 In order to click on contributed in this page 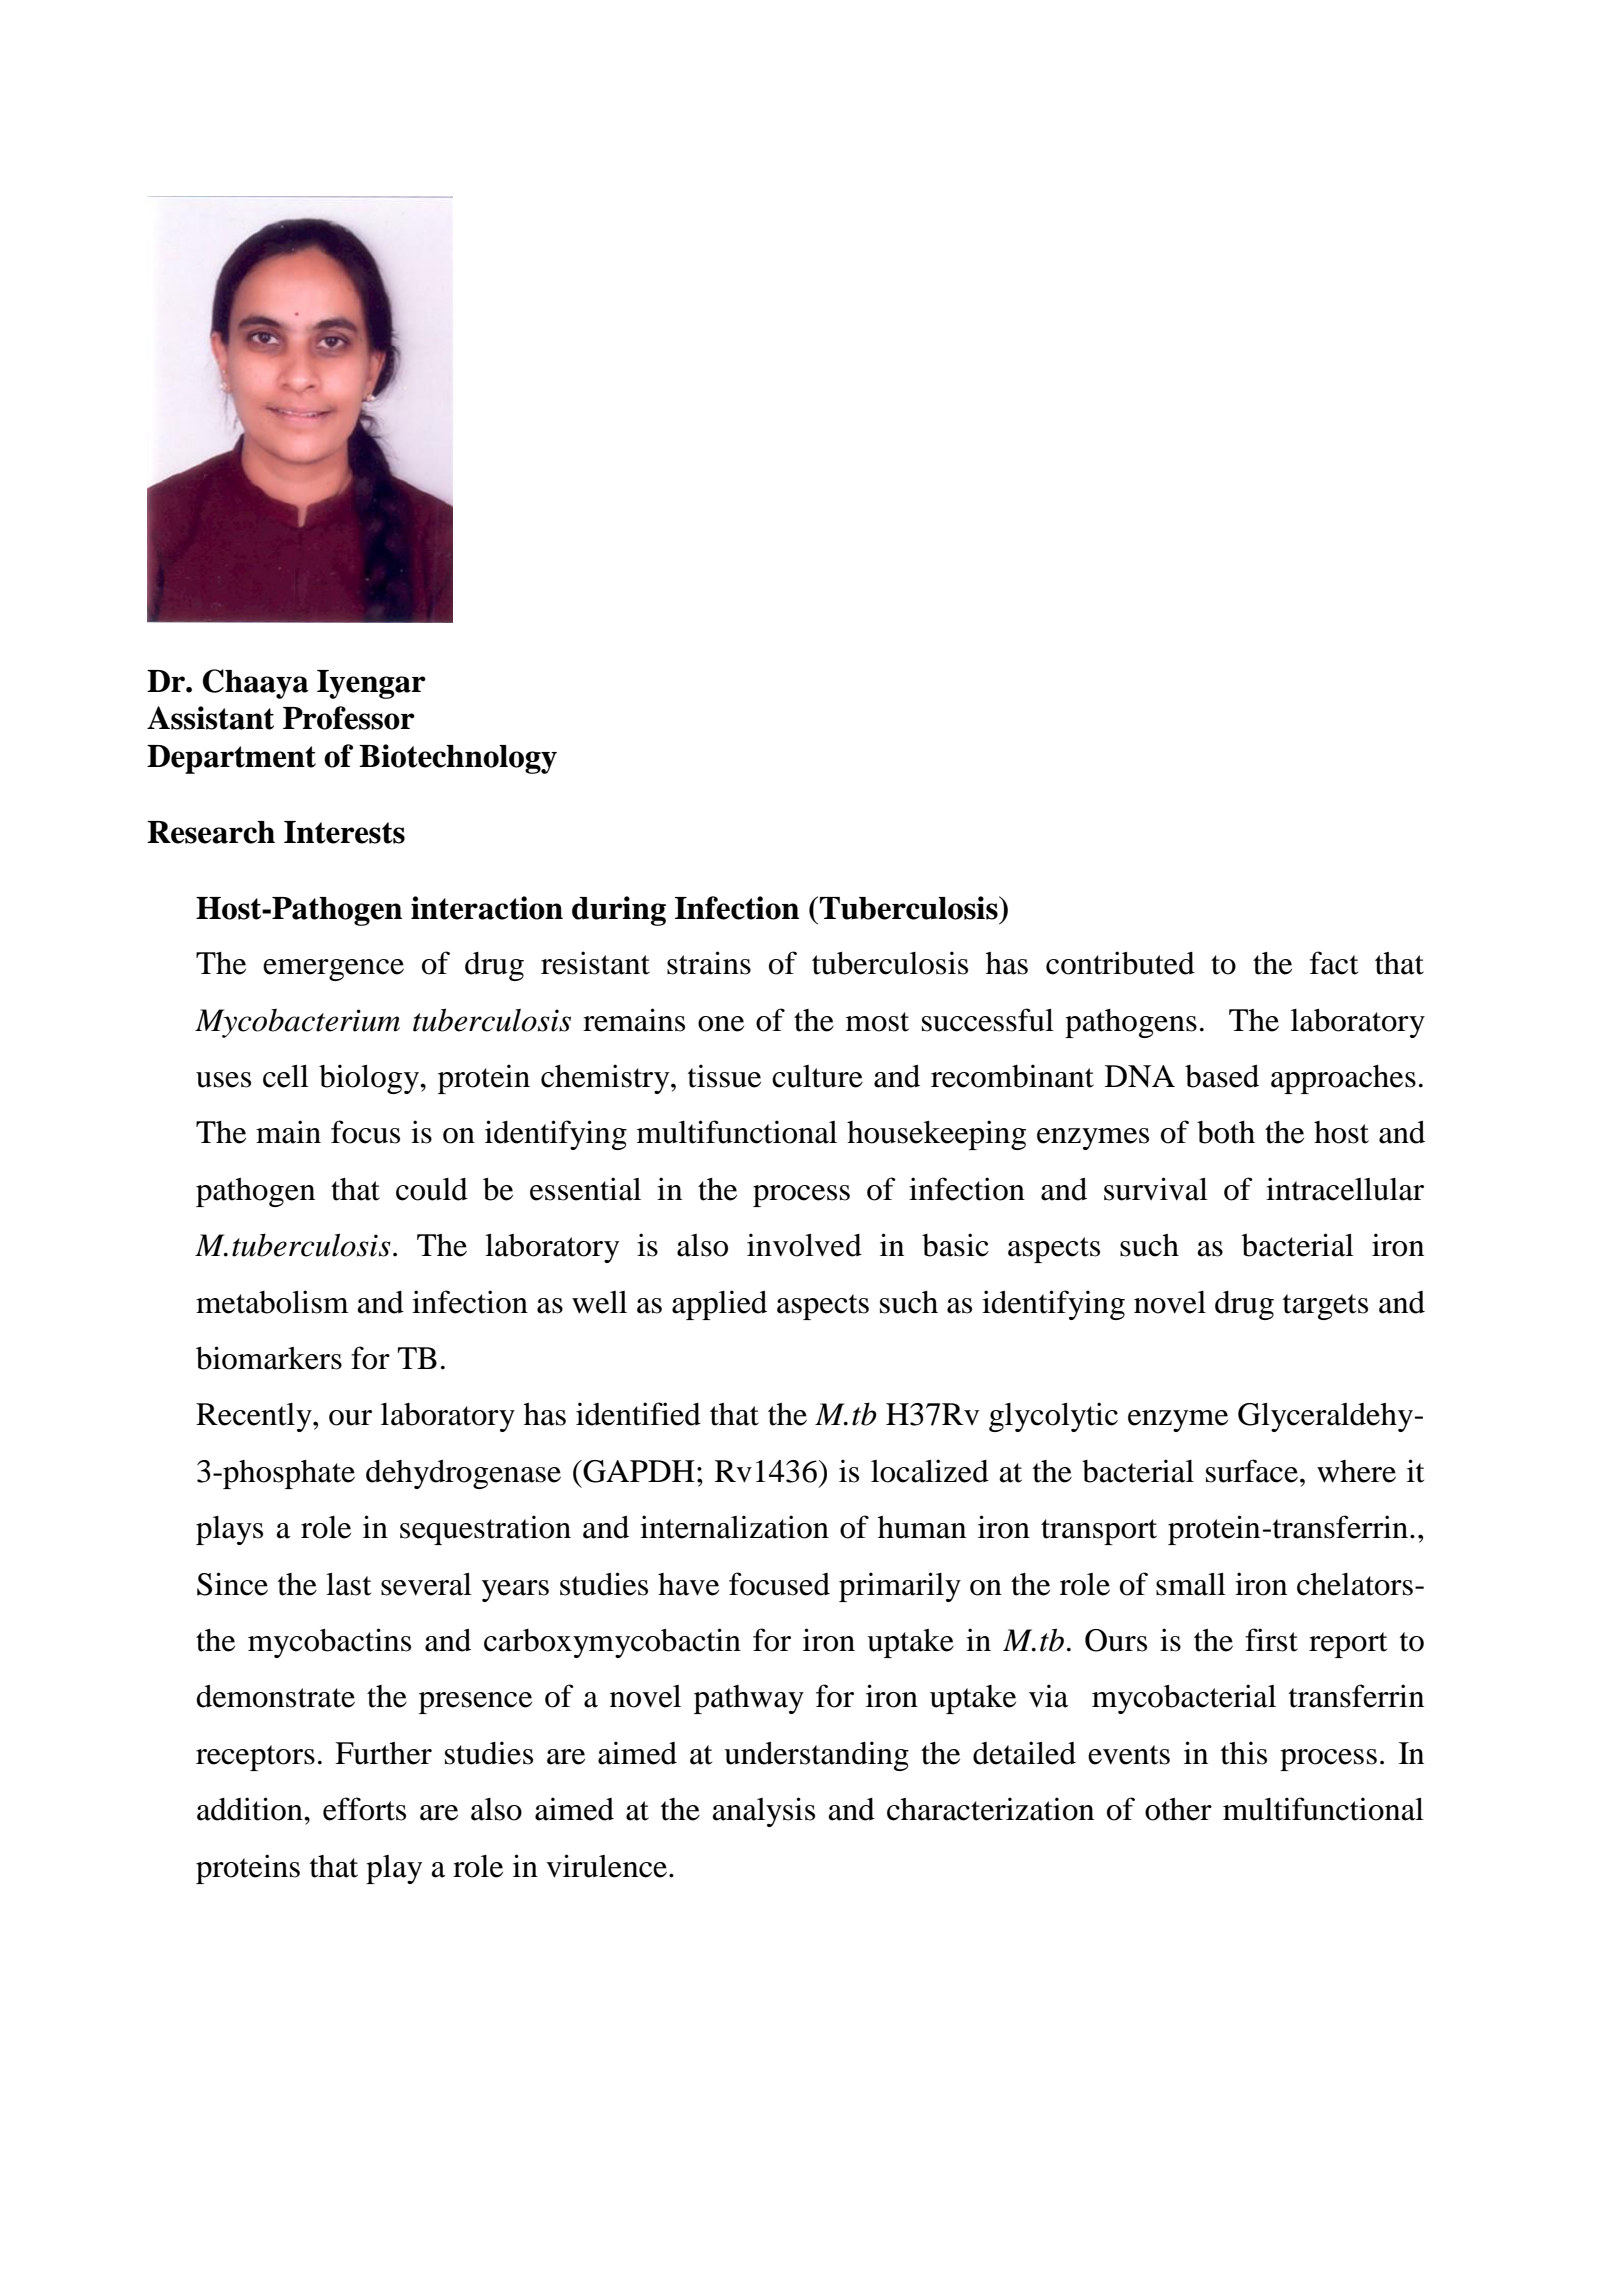, I will do `click(1120, 963)`.
